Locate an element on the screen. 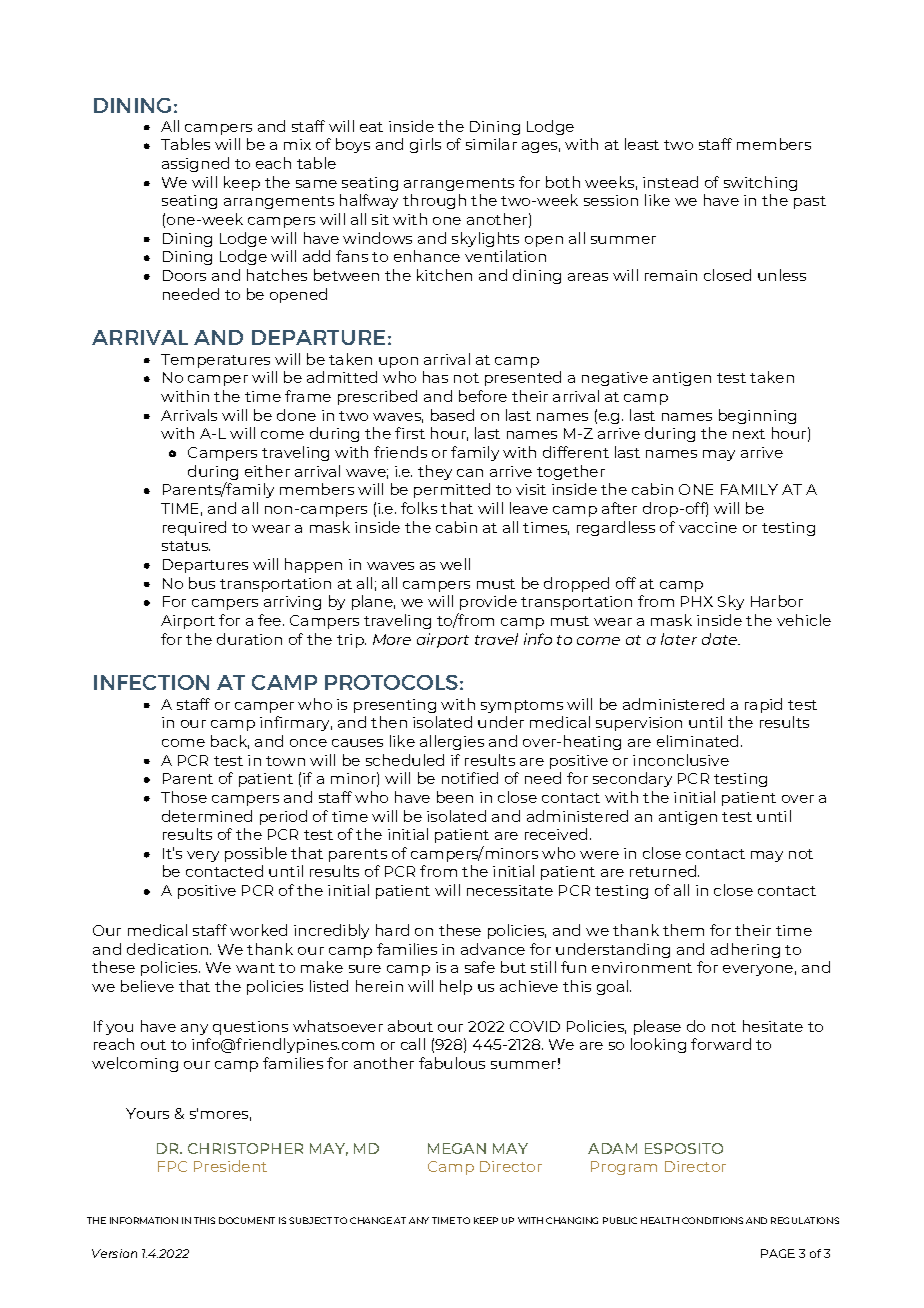  adhering is located at coordinates (745, 950).
